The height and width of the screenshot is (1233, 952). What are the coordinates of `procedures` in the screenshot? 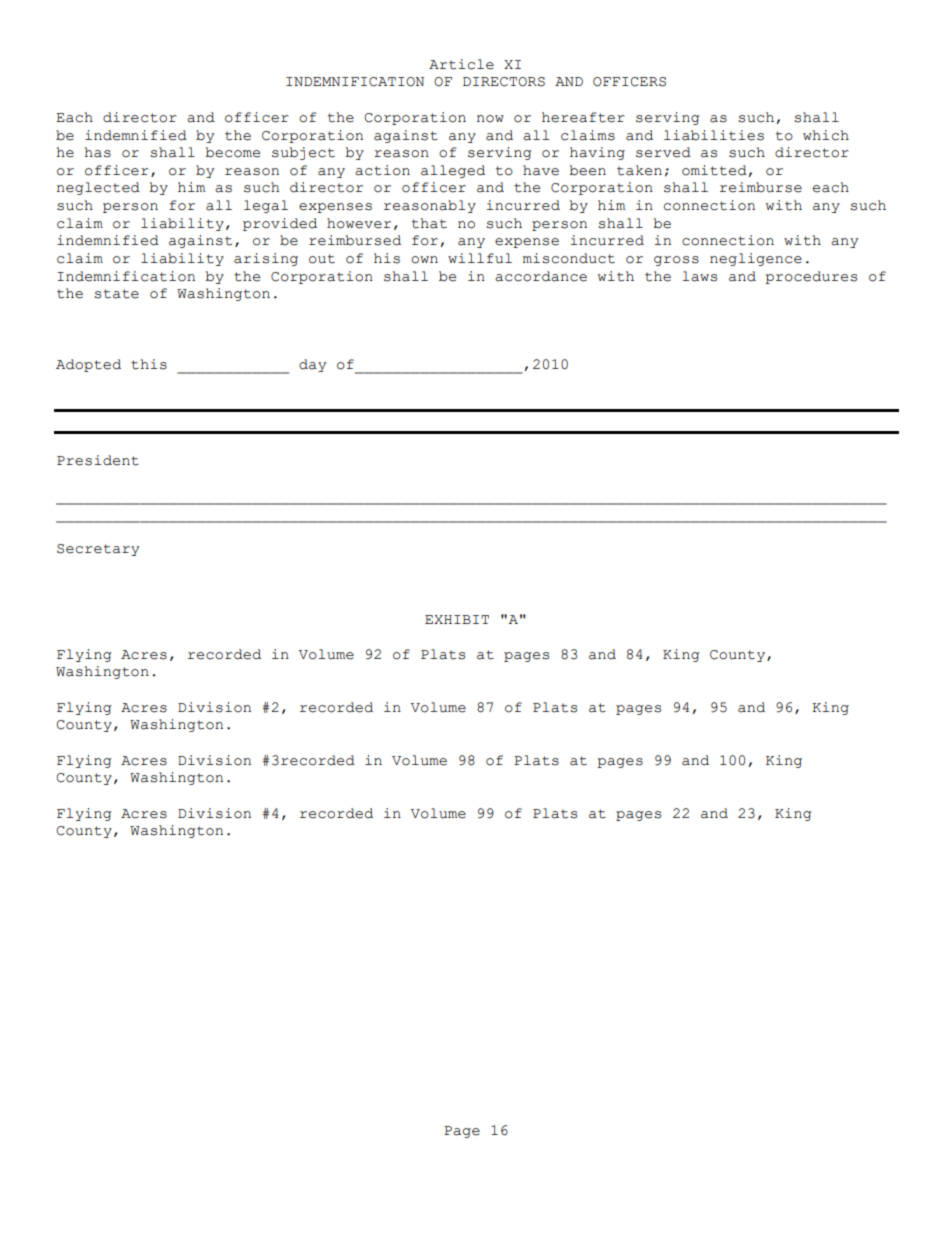 It's located at (811, 277).
